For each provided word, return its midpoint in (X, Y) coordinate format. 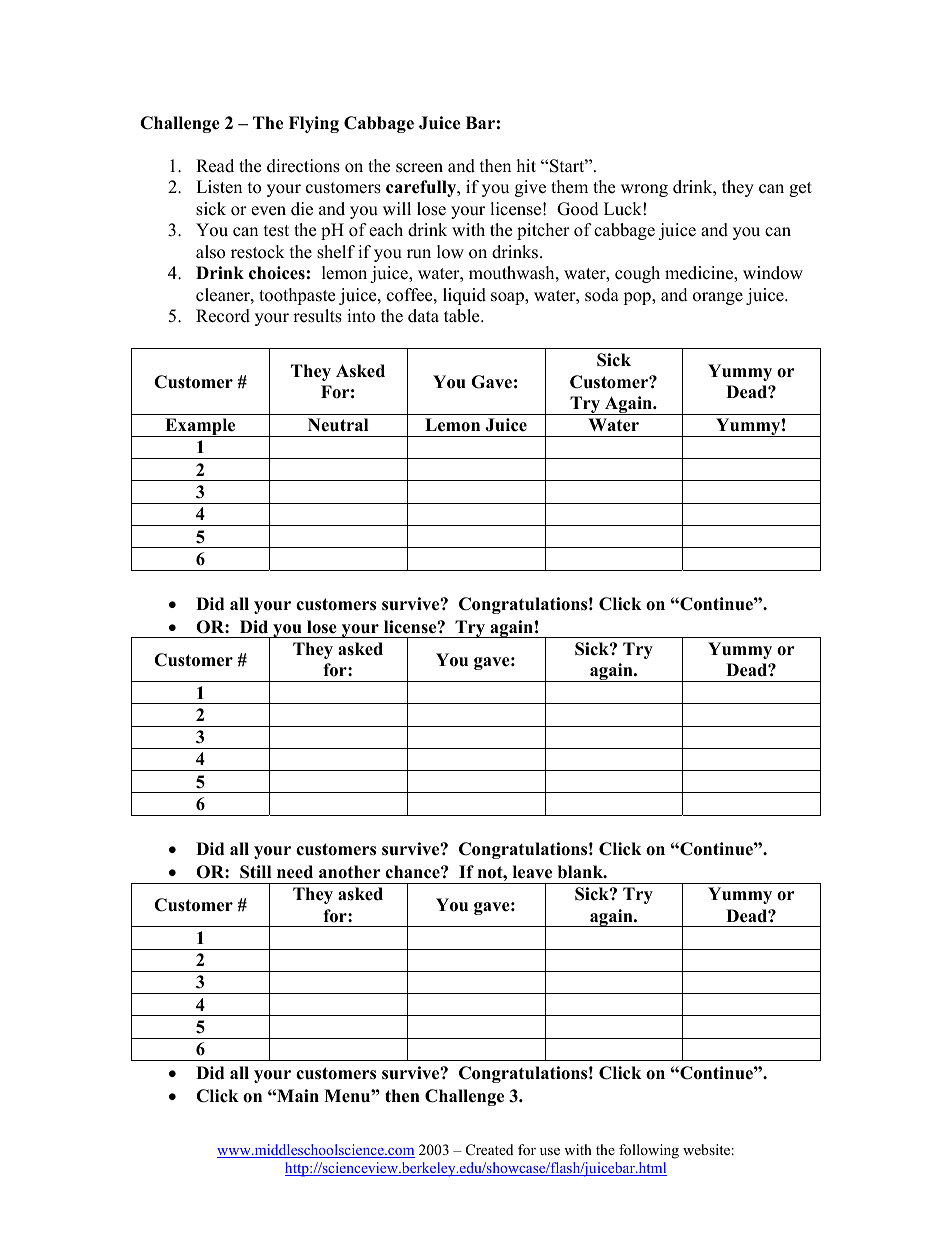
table (463, 316)
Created (489, 1150)
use (550, 1151)
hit (526, 165)
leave (532, 872)
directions (303, 166)
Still (255, 872)
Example (200, 427)
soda (602, 295)
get (800, 189)
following (649, 1151)
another (350, 872)
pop (638, 298)
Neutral (338, 425)
